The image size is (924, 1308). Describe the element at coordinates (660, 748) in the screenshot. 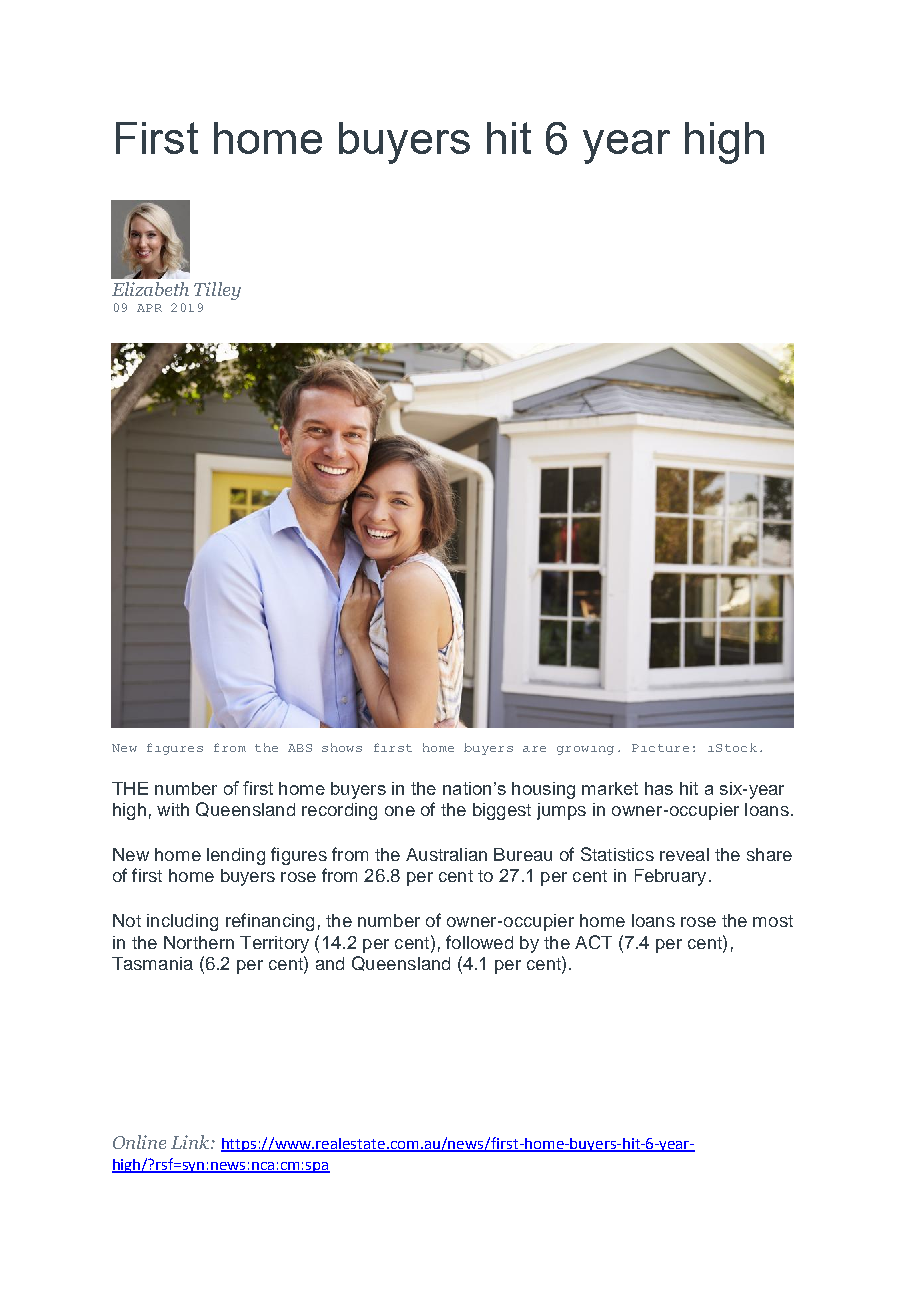

I see `Picture` at that location.
